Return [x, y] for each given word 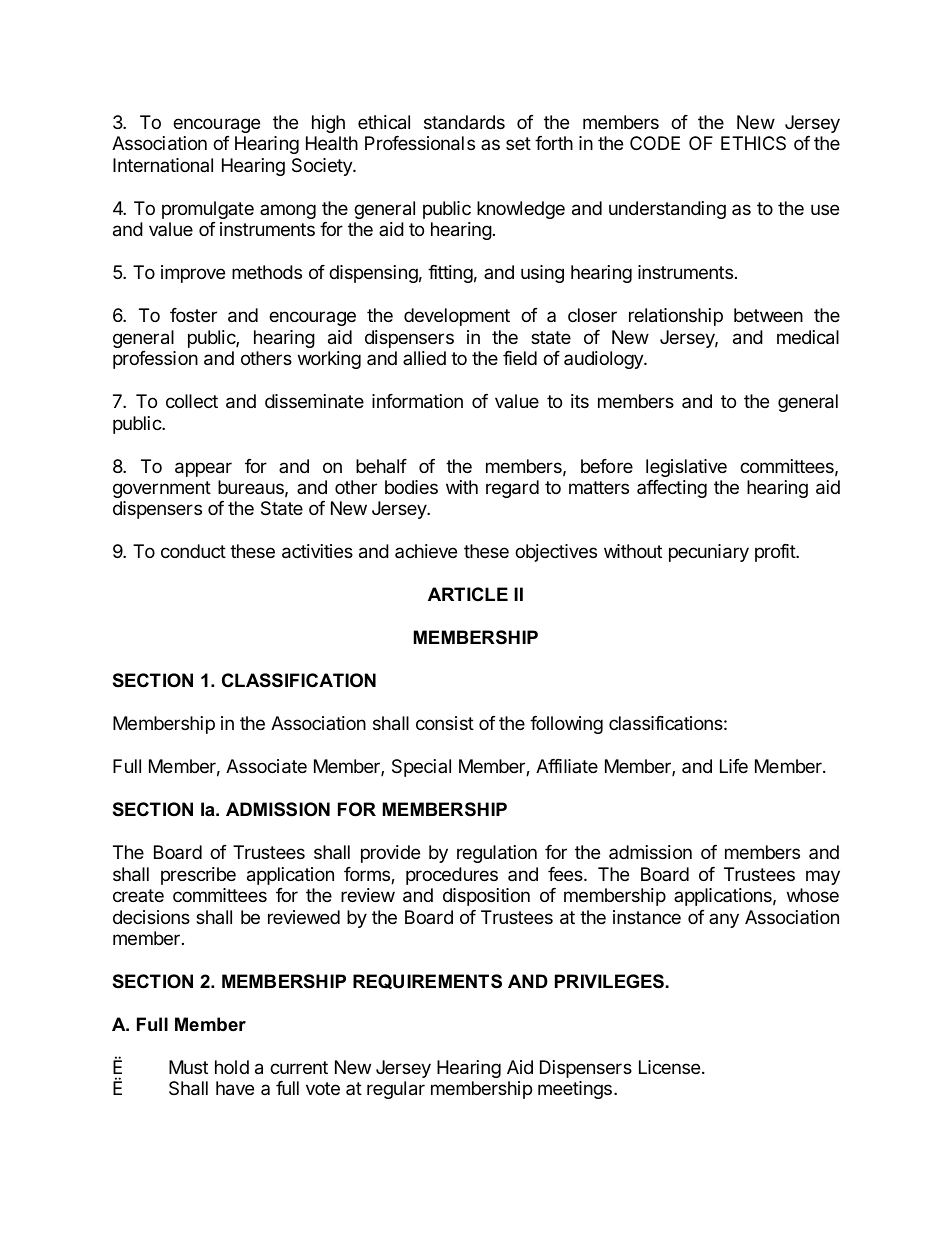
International [163, 165]
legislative [686, 468]
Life [734, 766]
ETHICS [753, 143]
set [518, 143]
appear [203, 469]
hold [232, 1067]
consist [445, 723]
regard [512, 489]
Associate [266, 766]
